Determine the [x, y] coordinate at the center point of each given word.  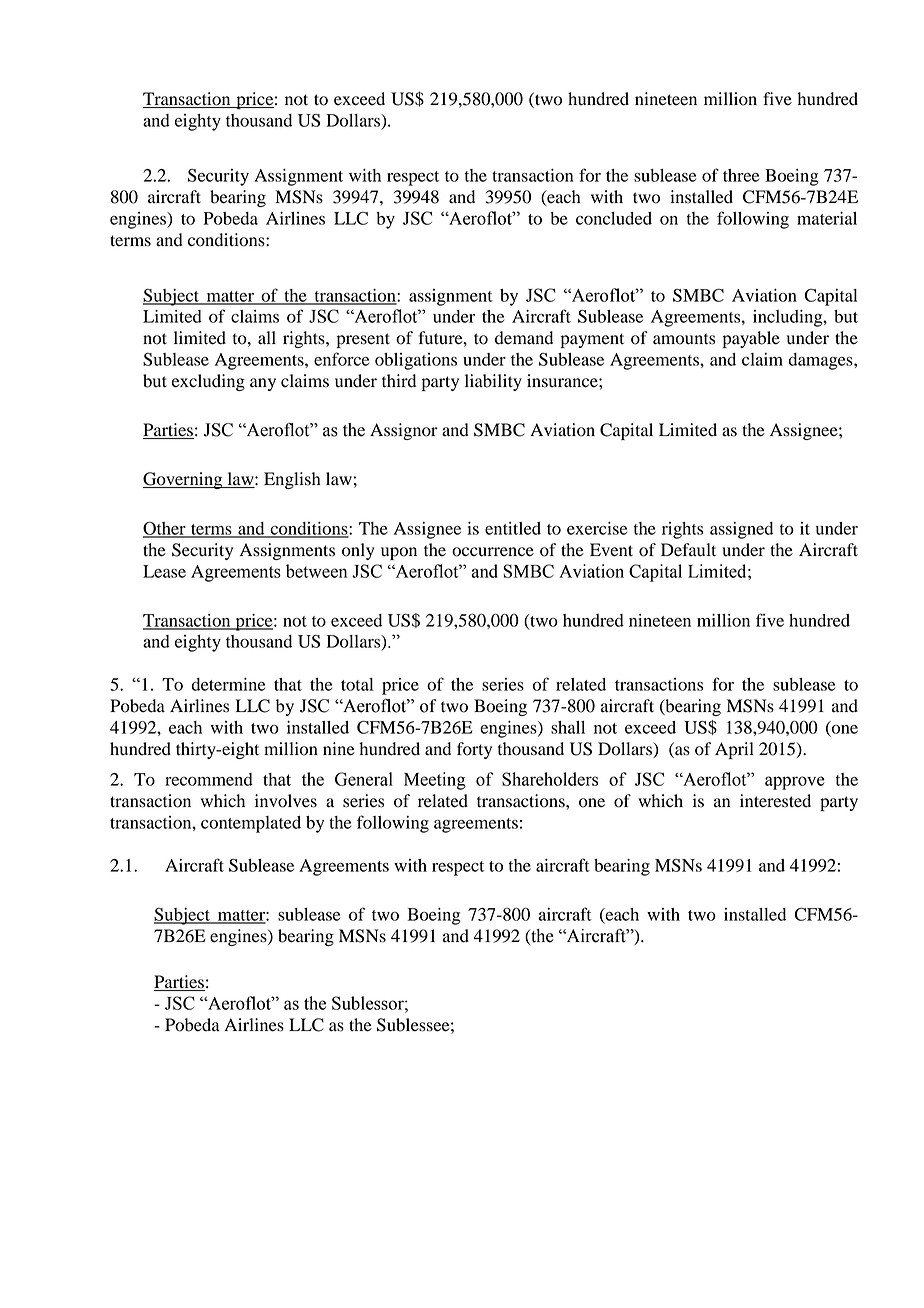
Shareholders [550, 779]
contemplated [251, 824]
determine [228, 684]
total [357, 684]
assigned [741, 530]
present [363, 340]
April [734, 750]
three [741, 175]
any [263, 384]
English [292, 480]
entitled [513, 528]
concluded [614, 218]
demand [524, 338]
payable [751, 339]
